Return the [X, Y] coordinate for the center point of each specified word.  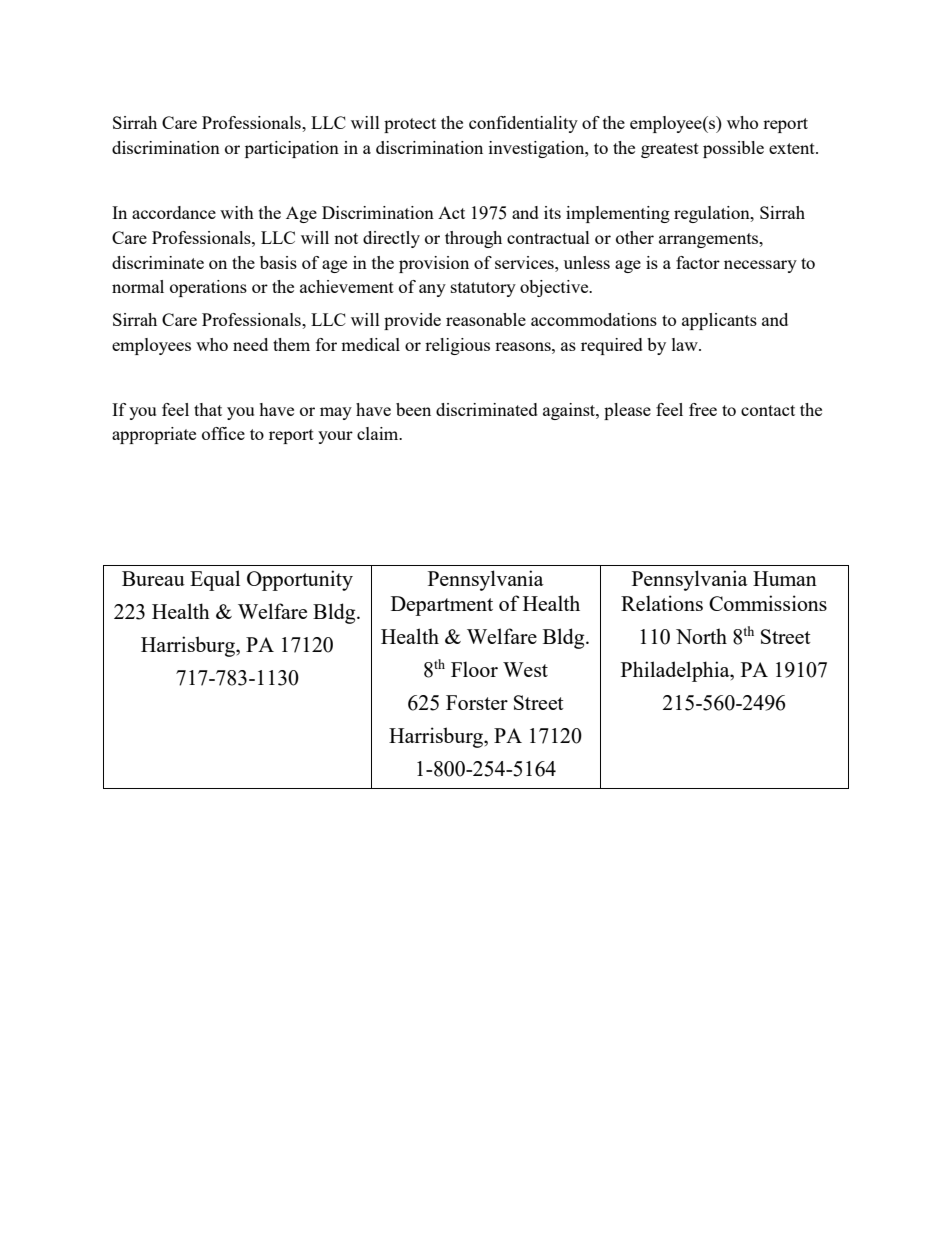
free [703, 409]
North [701, 636]
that [208, 409]
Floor [474, 669]
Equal [215, 580]
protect [410, 125]
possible [733, 149]
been [413, 409]
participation [292, 149]
